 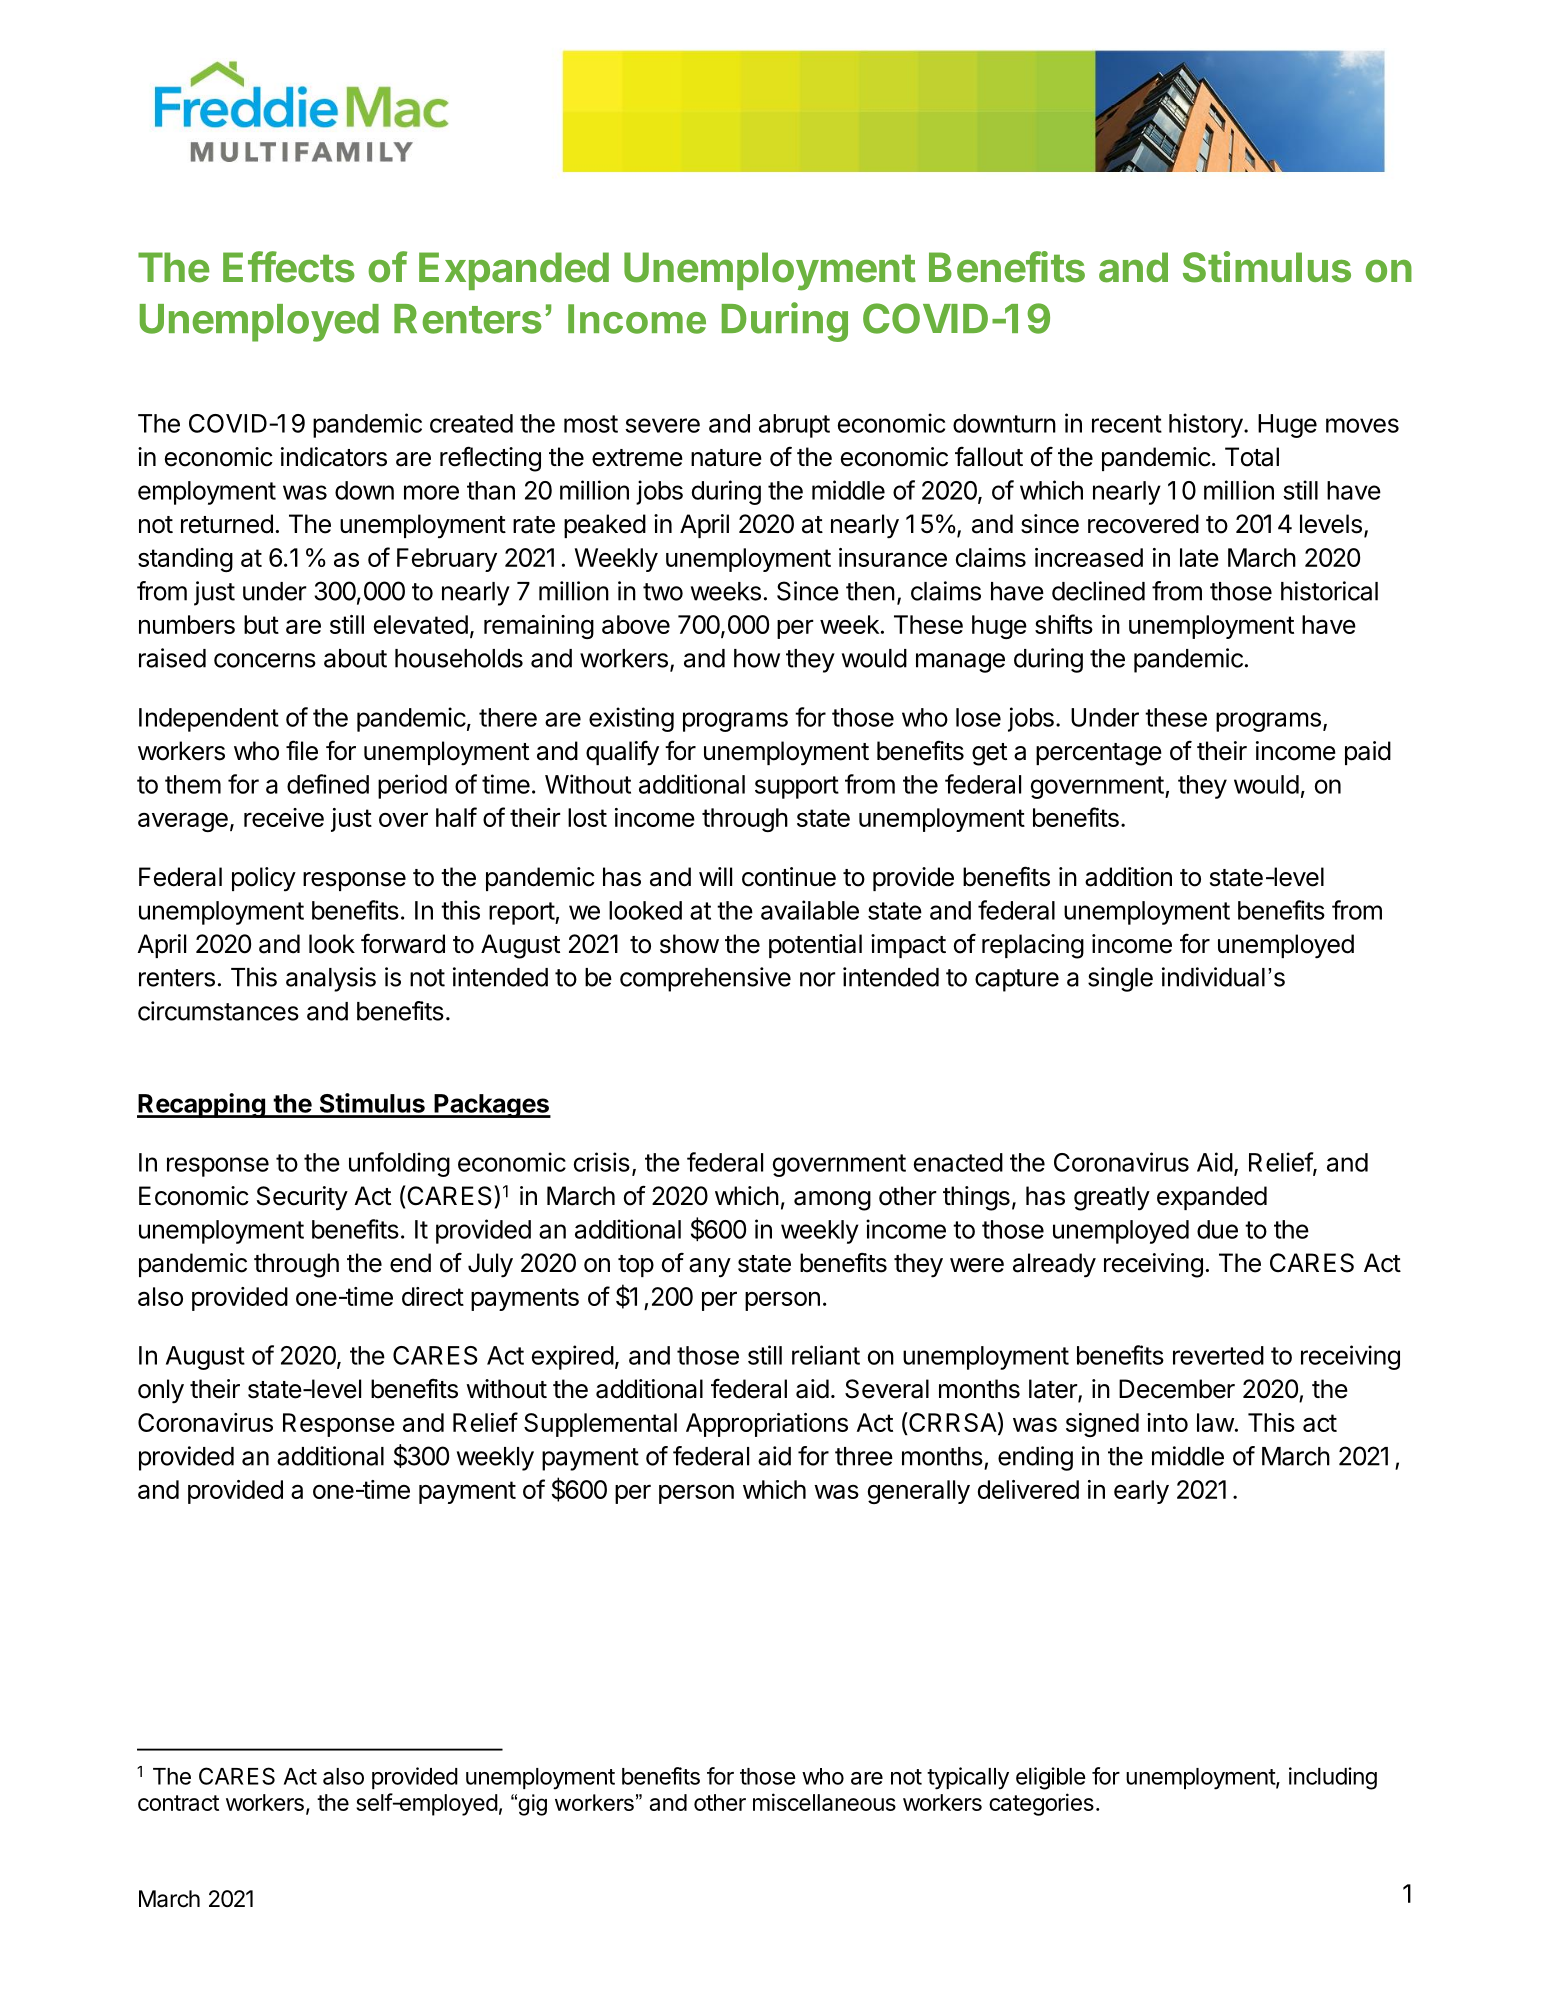 What do you see at coordinates (794, 426) in the image?
I see `abrupt` at bounding box center [794, 426].
